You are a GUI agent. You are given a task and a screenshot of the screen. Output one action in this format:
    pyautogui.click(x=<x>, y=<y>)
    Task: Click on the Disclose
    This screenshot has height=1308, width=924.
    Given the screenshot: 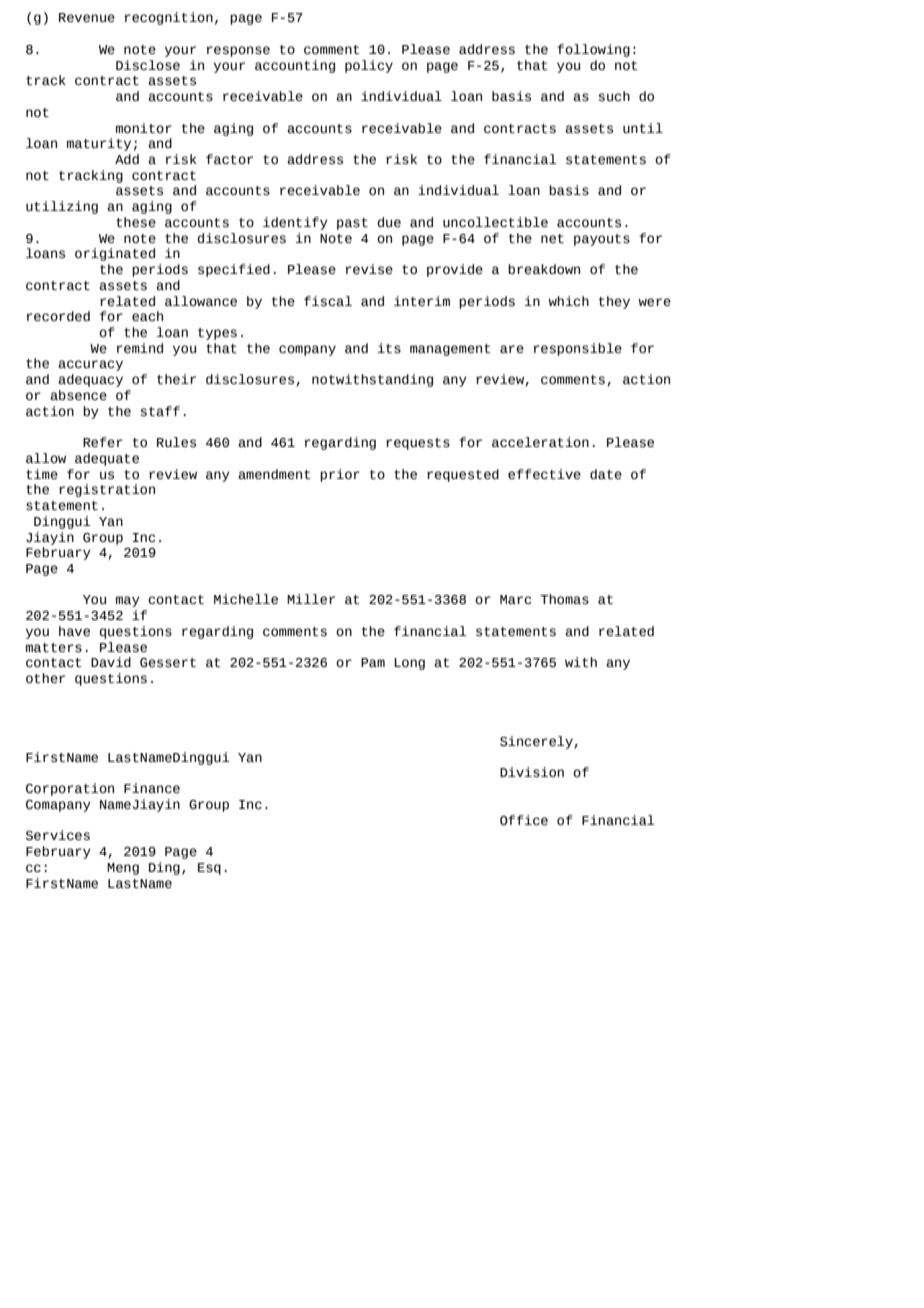 What is the action you would take?
    pyautogui.click(x=148, y=65)
